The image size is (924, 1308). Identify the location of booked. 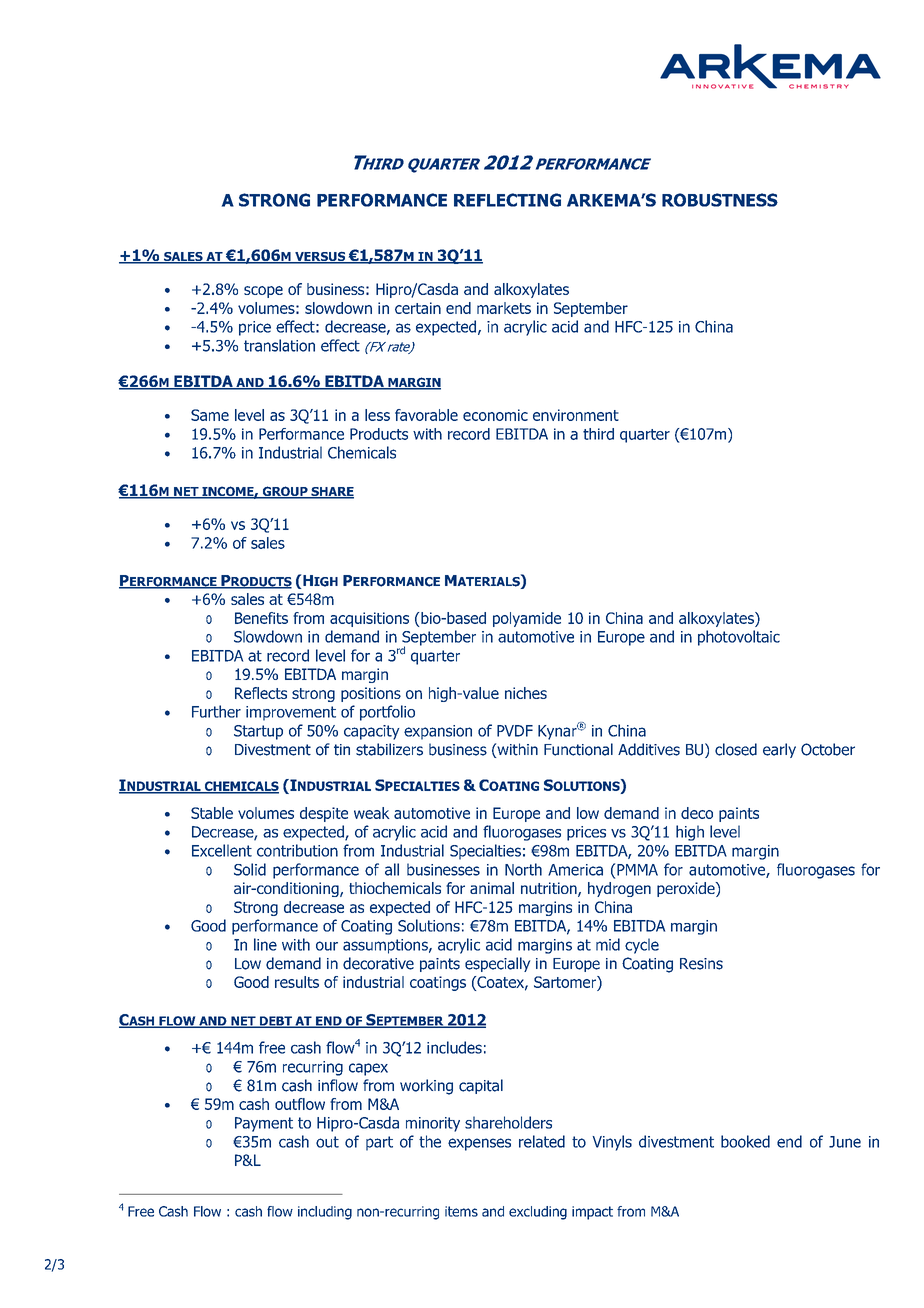
(745, 1141).
